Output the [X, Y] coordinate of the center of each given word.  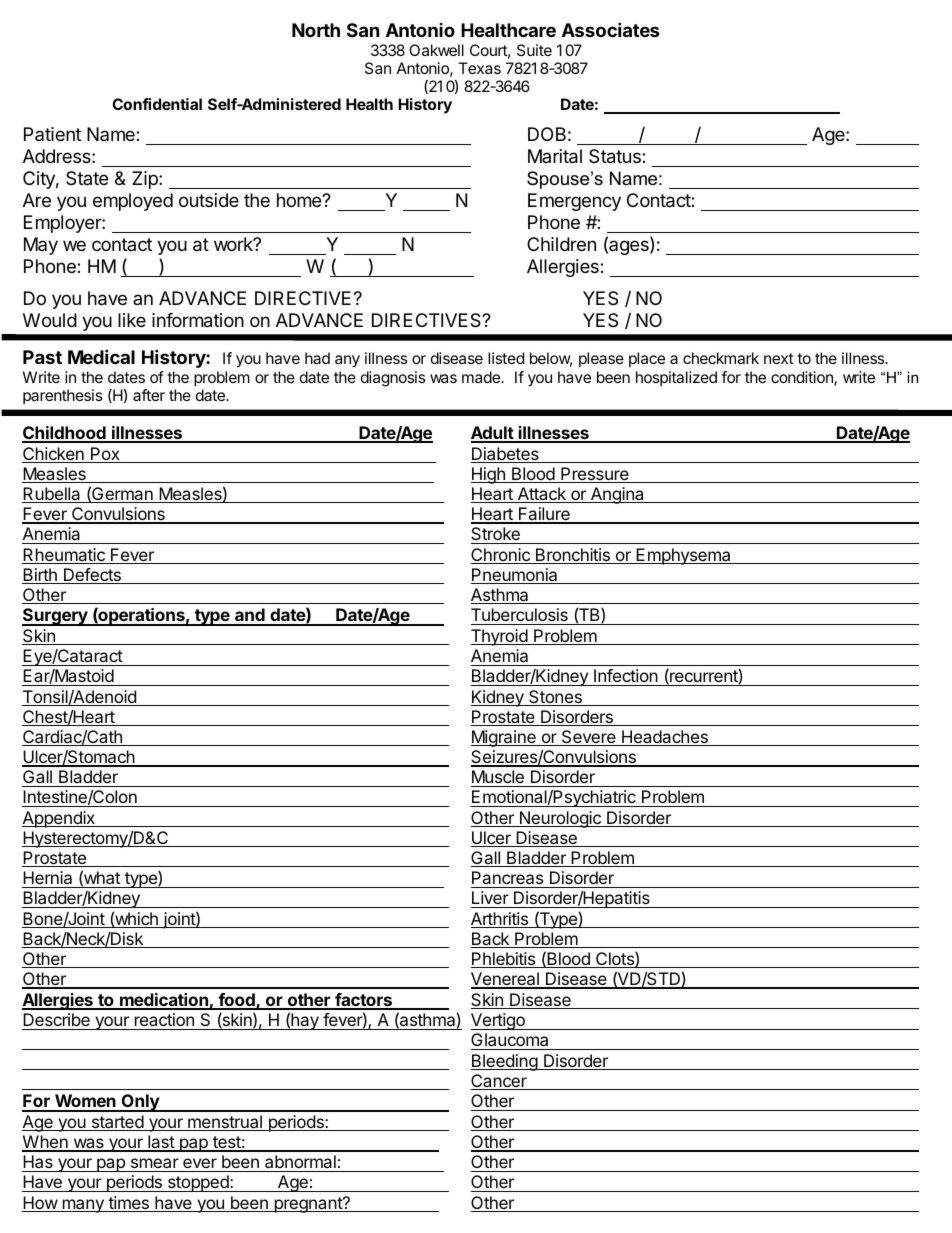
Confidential [157, 104]
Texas [479, 68]
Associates [611, 29]
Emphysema [683, 556]
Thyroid [500, 637]
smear [155, 1163]
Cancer [500, 1082]
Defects [92, 576]
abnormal [300, 1161]
